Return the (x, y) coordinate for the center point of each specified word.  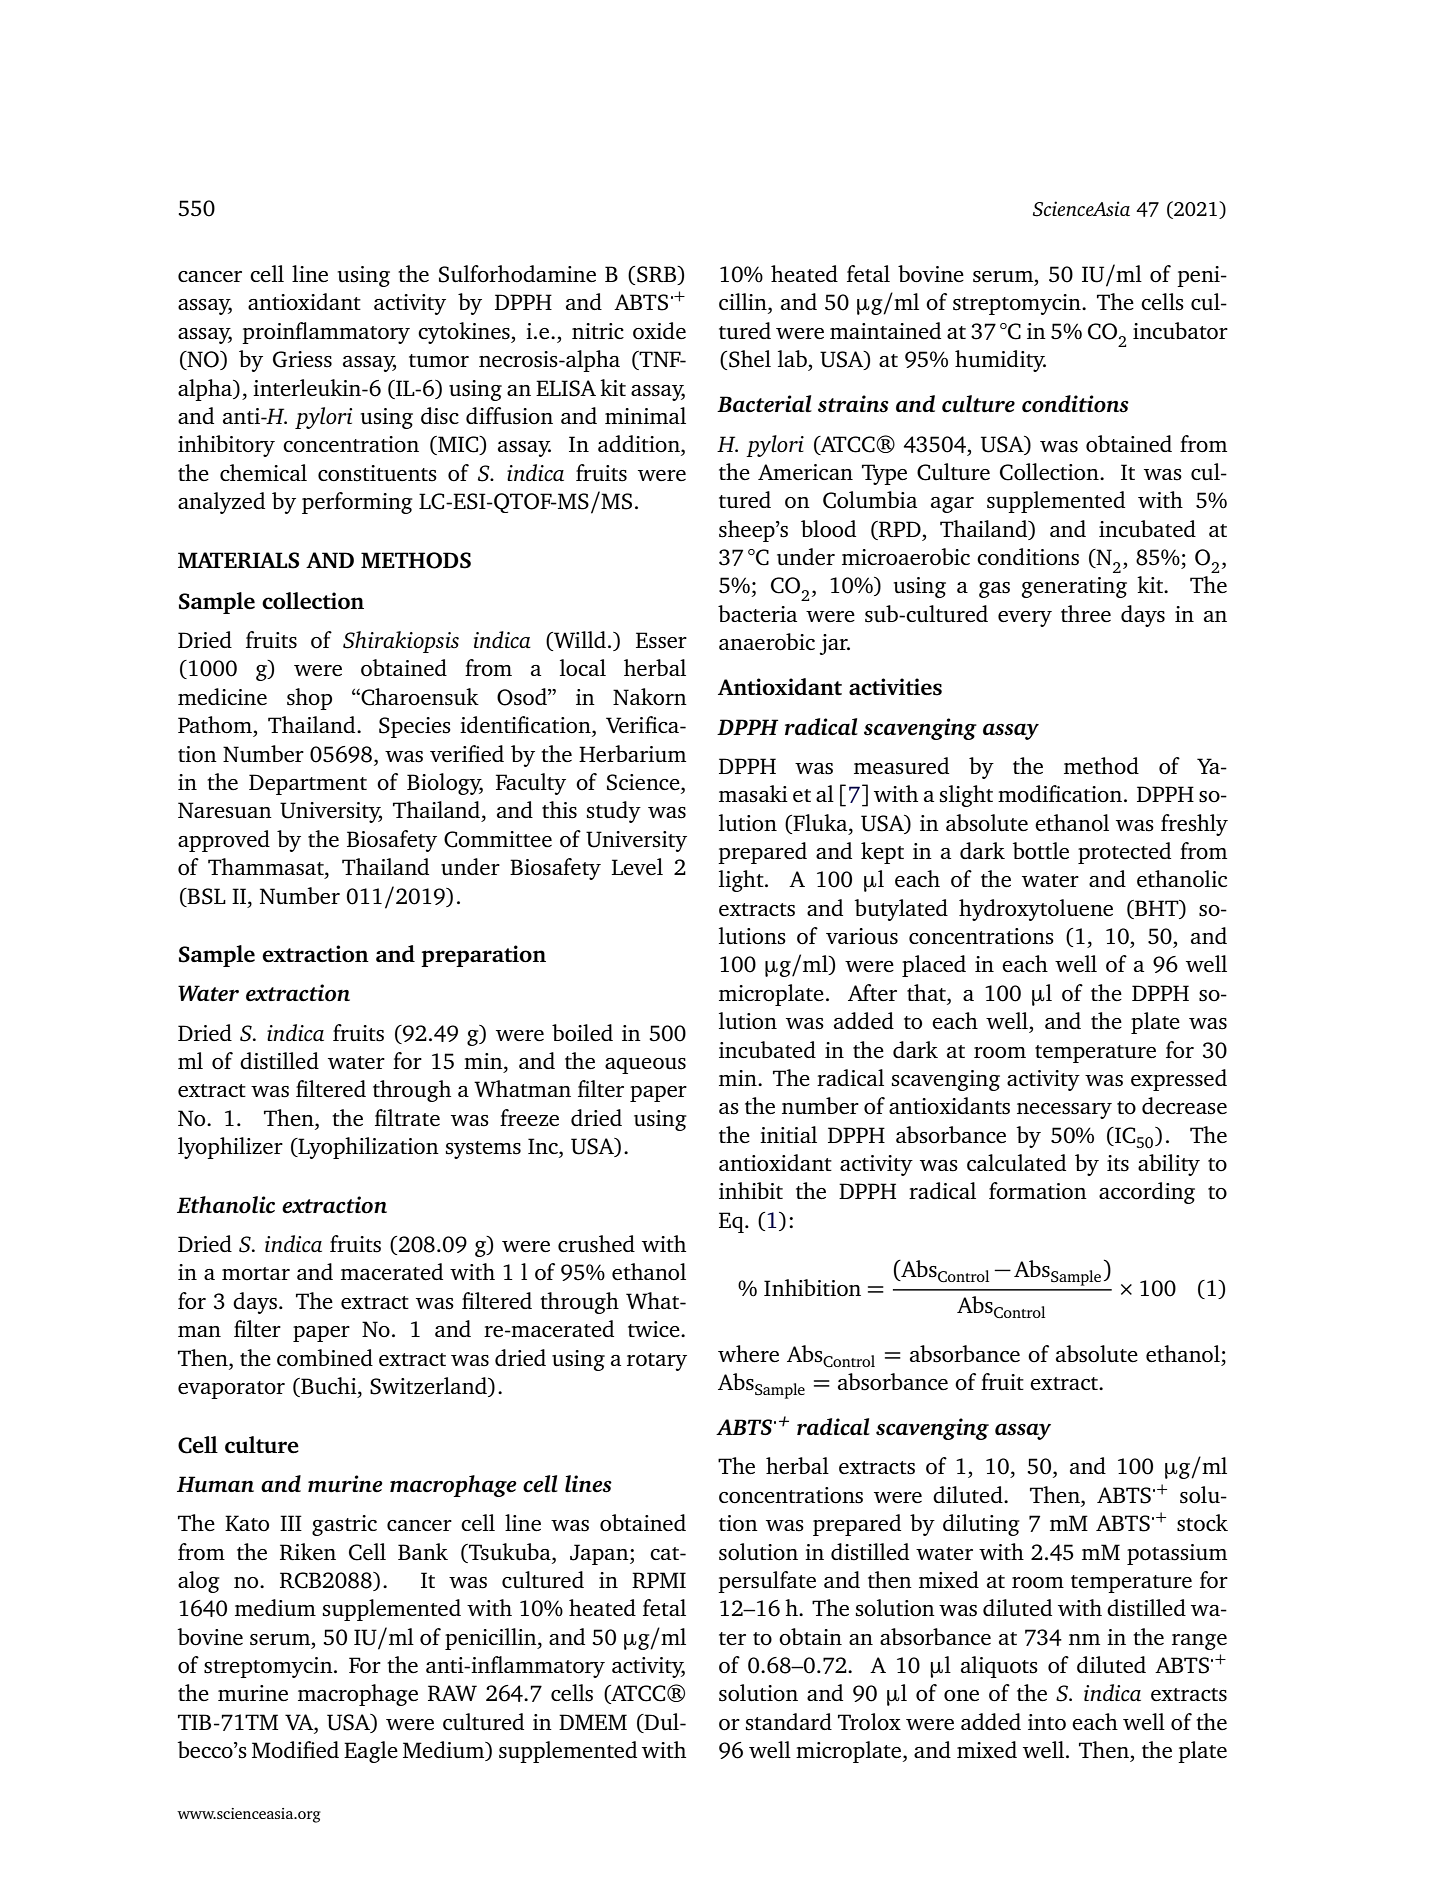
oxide (659, 331)
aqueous (645, 1066)
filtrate (407, 1117)
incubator (1180, 331)
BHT (1157, 909)
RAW (452, 1693)
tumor (439, 360)
